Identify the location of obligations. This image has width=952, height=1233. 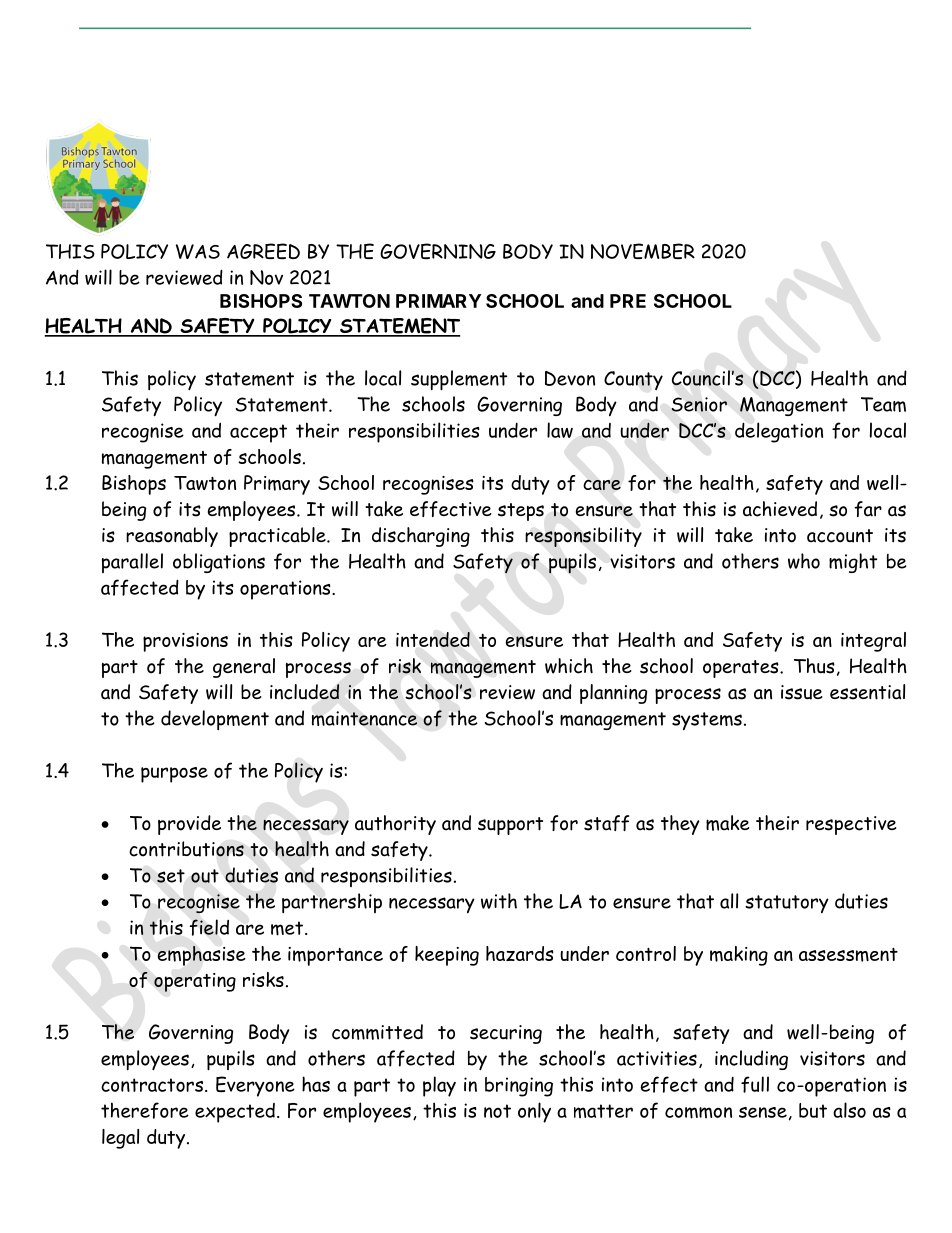
(219, 563).
